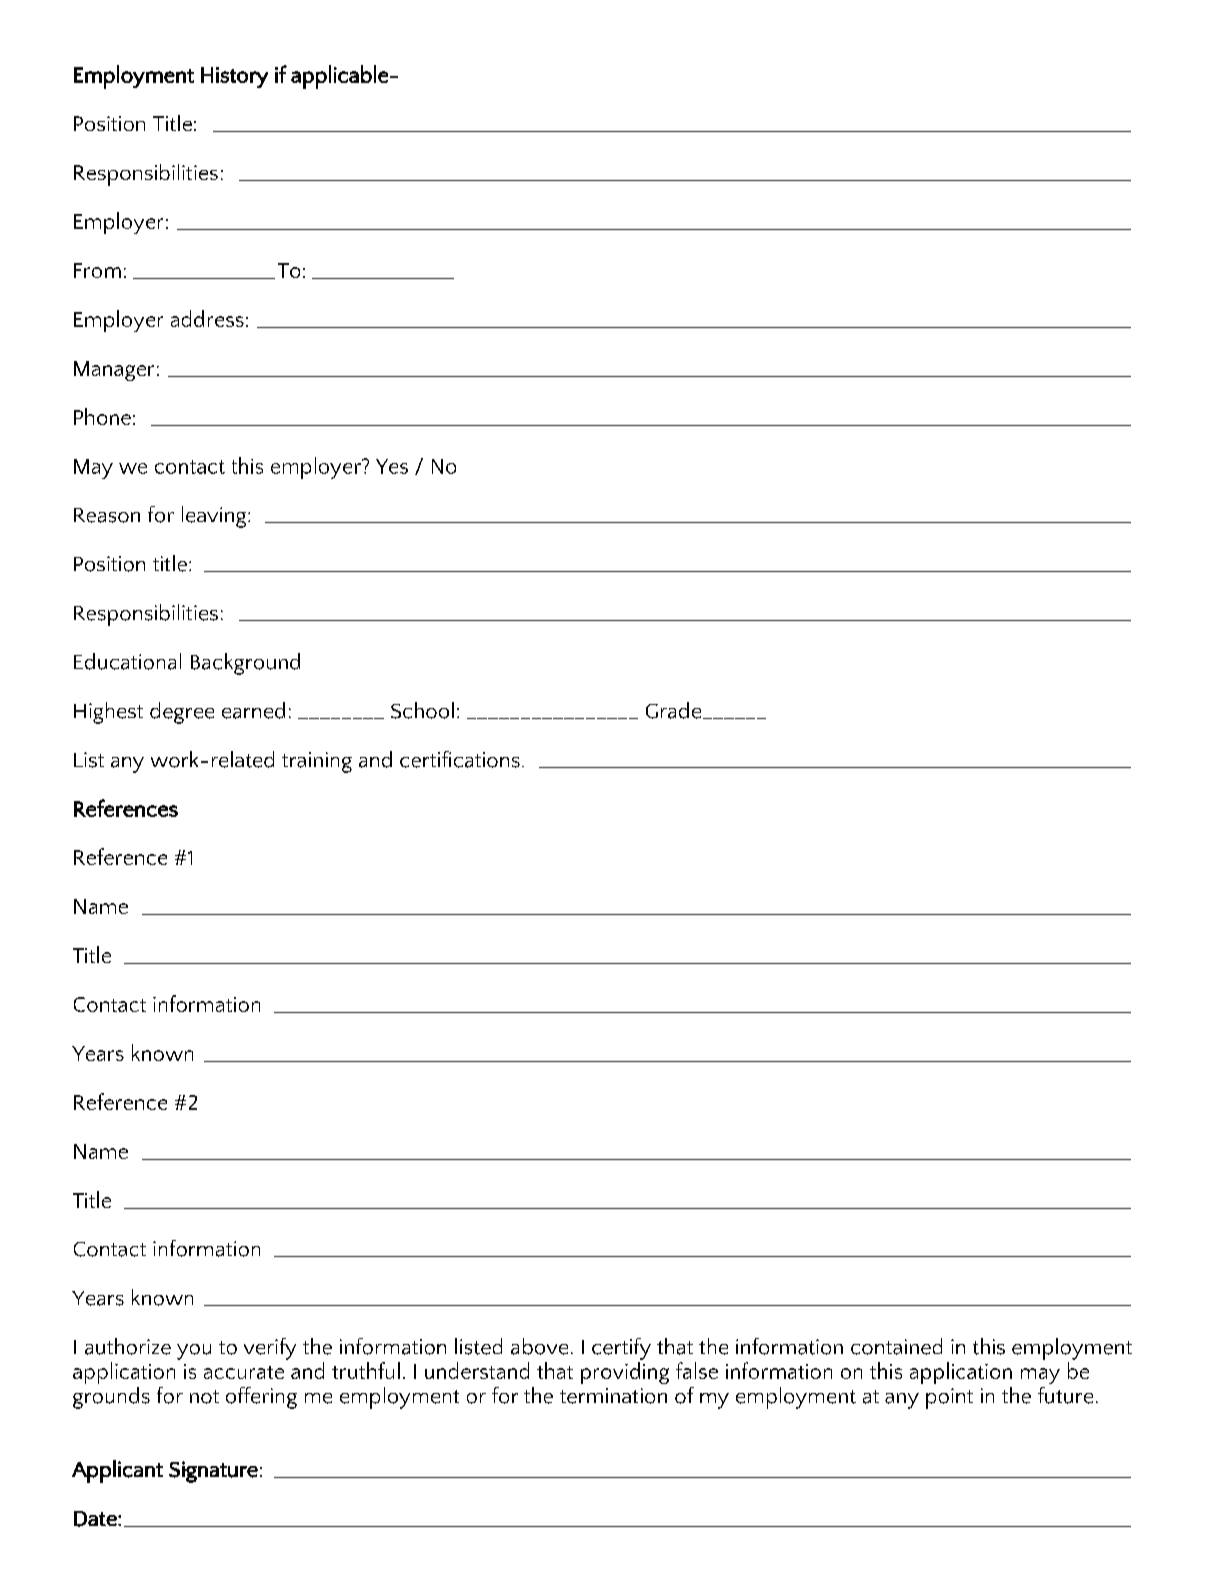 This image has width=1228, height=1590. What do you see at coordinates (460, 759) in the image?
I see `certifications` at bounding box center [460, 759].
